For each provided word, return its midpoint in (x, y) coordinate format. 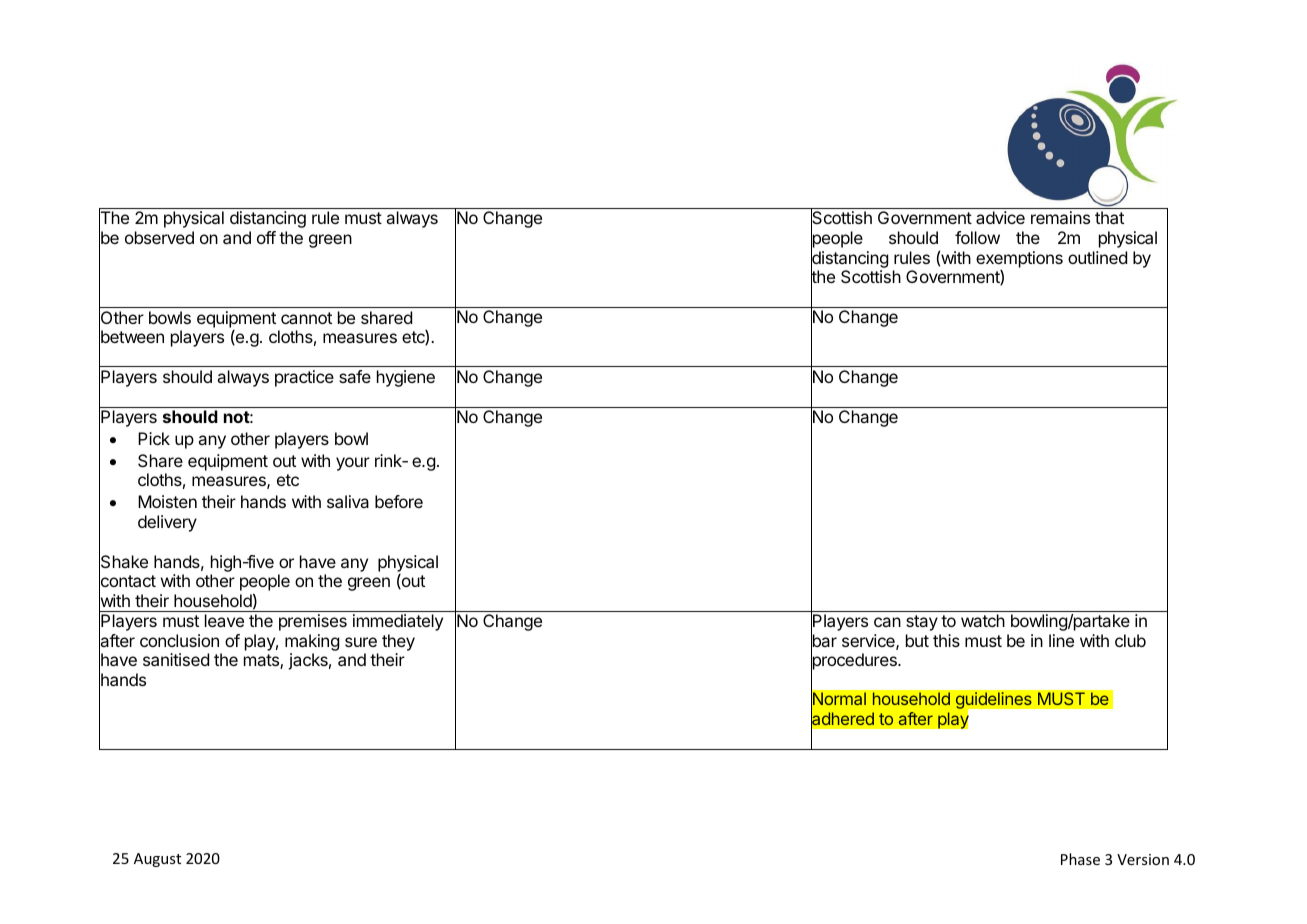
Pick (154, 438)
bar (824, 641)
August (157, 860)
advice (1000, 217)
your (353, 464)
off (266, 237)
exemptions (1019, 259)
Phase (1080, 859)
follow (977, 237)
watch (983, 620)
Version (1143, 859)
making (312, 644)
